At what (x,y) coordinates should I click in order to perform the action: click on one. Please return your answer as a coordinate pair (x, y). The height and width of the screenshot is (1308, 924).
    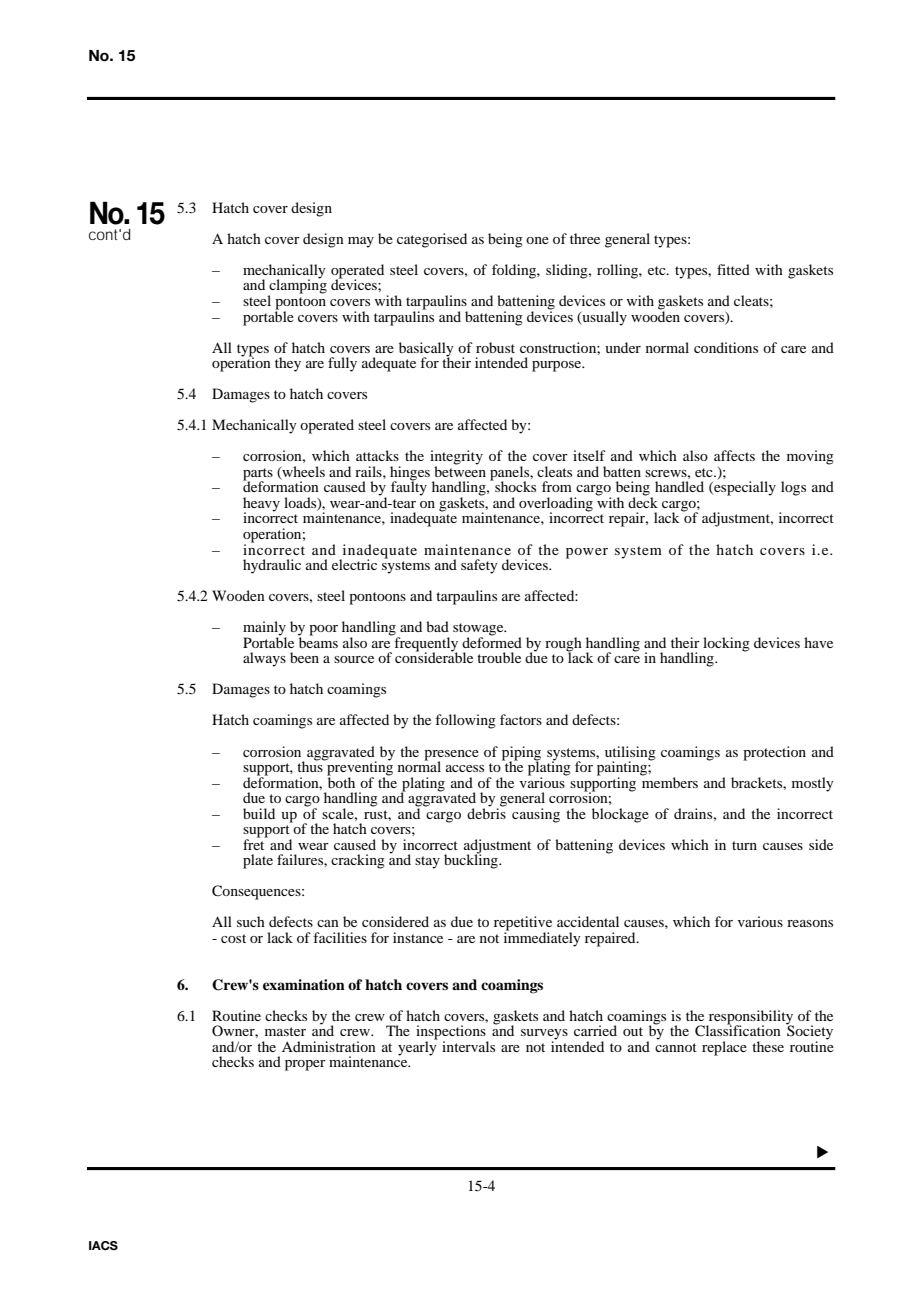
    Looking at the image, I should click on (537, 240).
